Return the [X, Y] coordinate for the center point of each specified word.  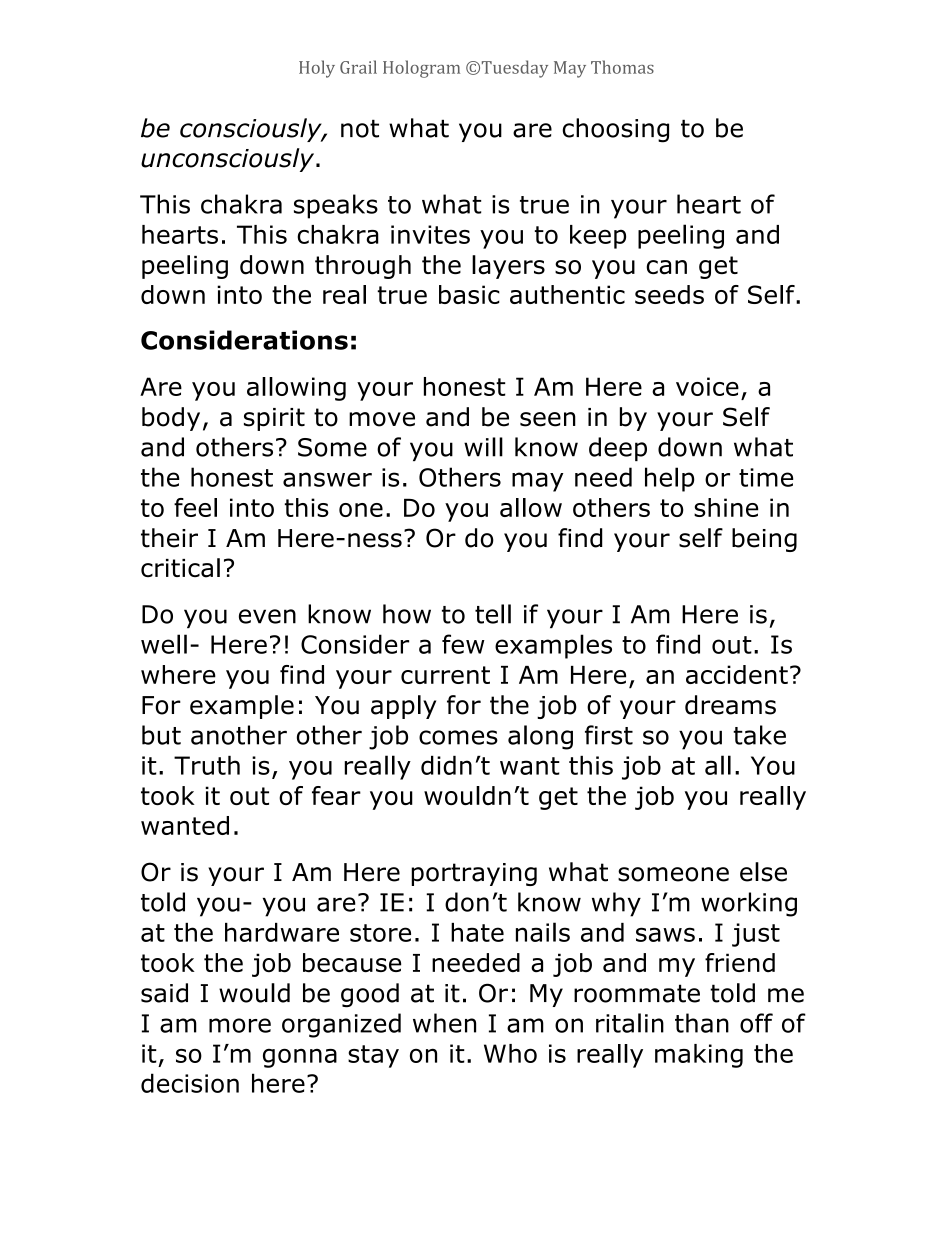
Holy [317, 69]
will [483, 447]
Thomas [622, 67]
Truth [207, 765]
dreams [730, 705]
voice [707, 386]
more [240, 1025]
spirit [274, 419]
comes [458, 737]
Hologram [421, 69]
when [444, 1023]
